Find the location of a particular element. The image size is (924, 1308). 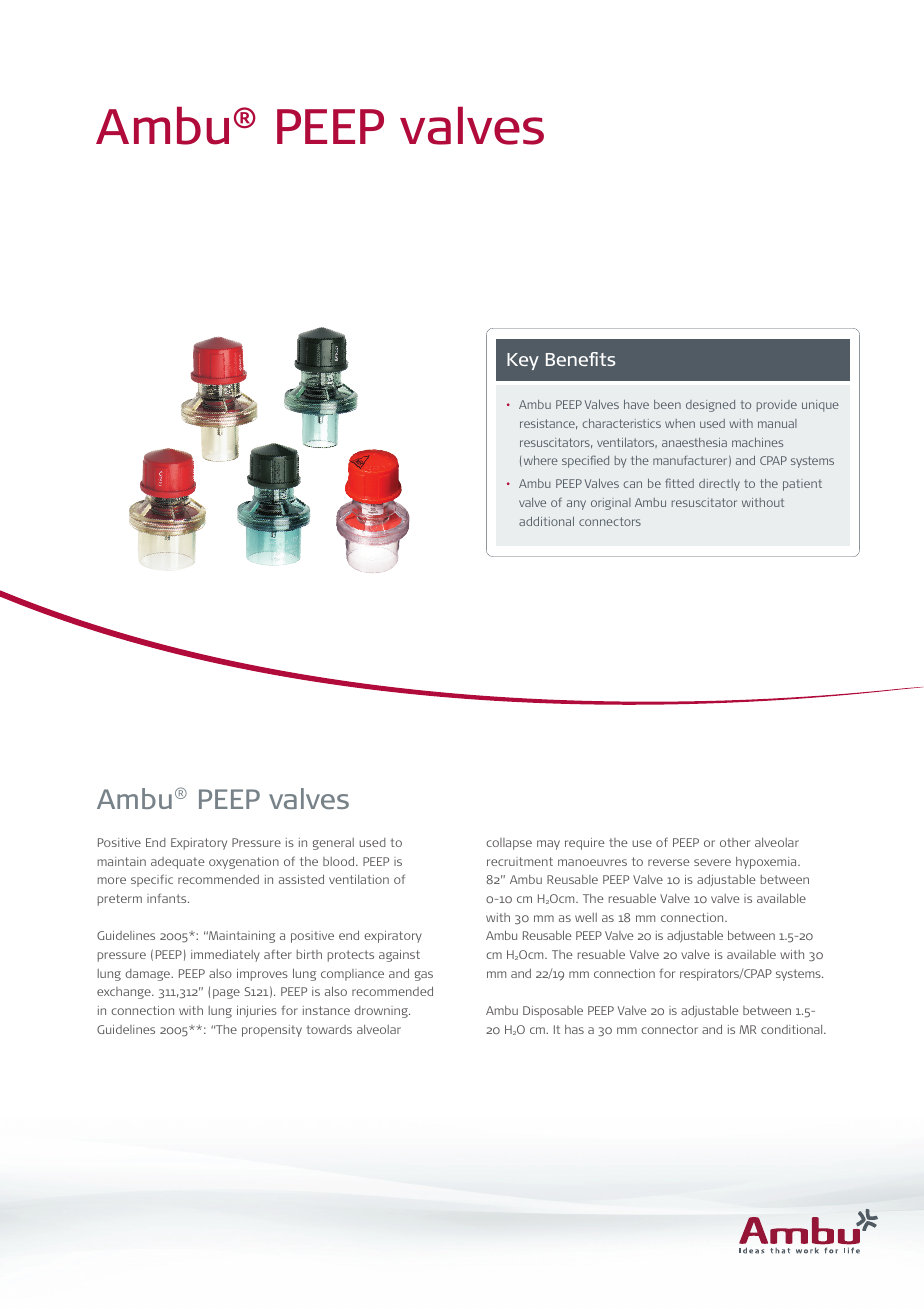

Benefits is located at coordinates (580, 359).
